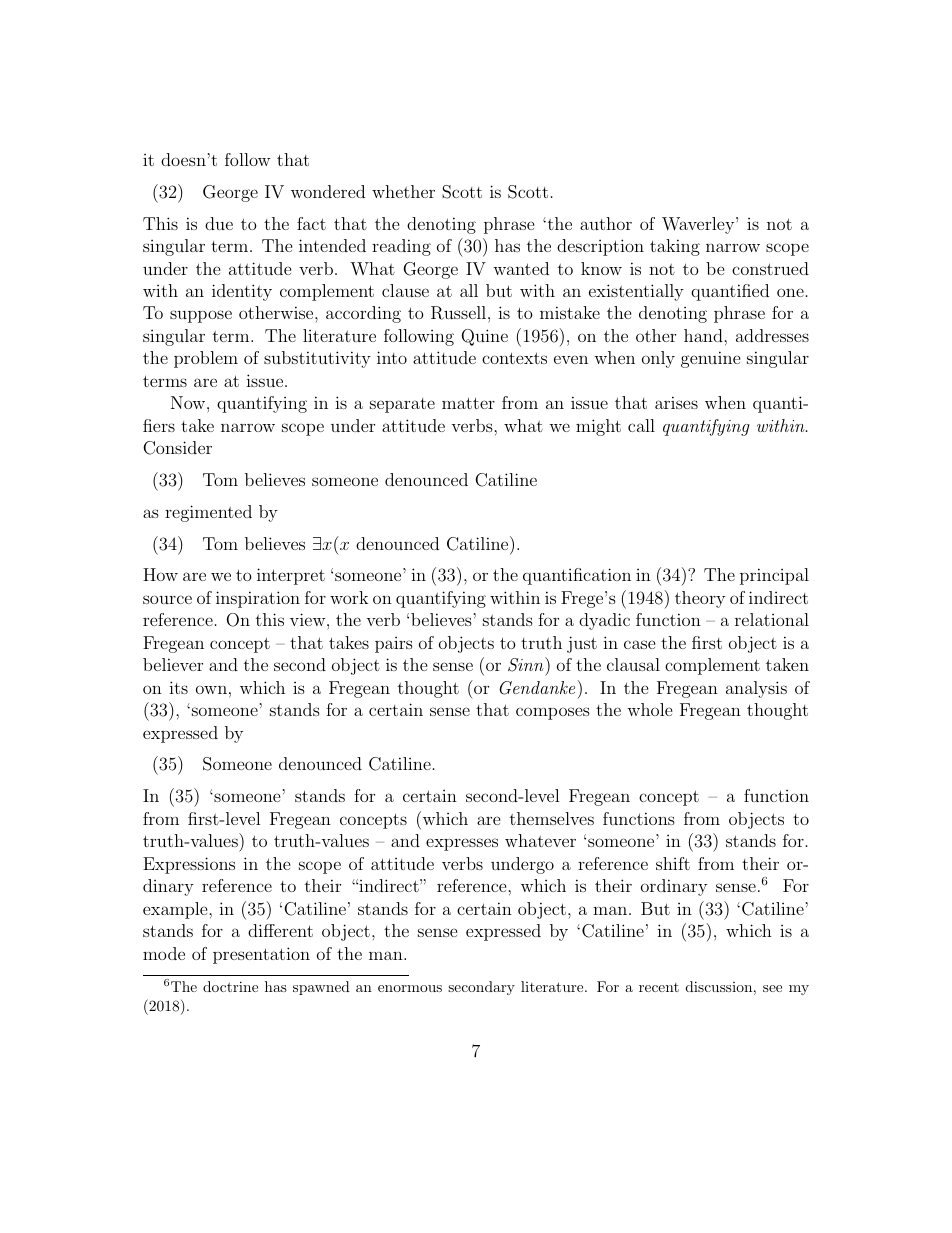 The width and height of the screenshot is (952, 1233). I want to click on Waverley, so click(698, 225).
